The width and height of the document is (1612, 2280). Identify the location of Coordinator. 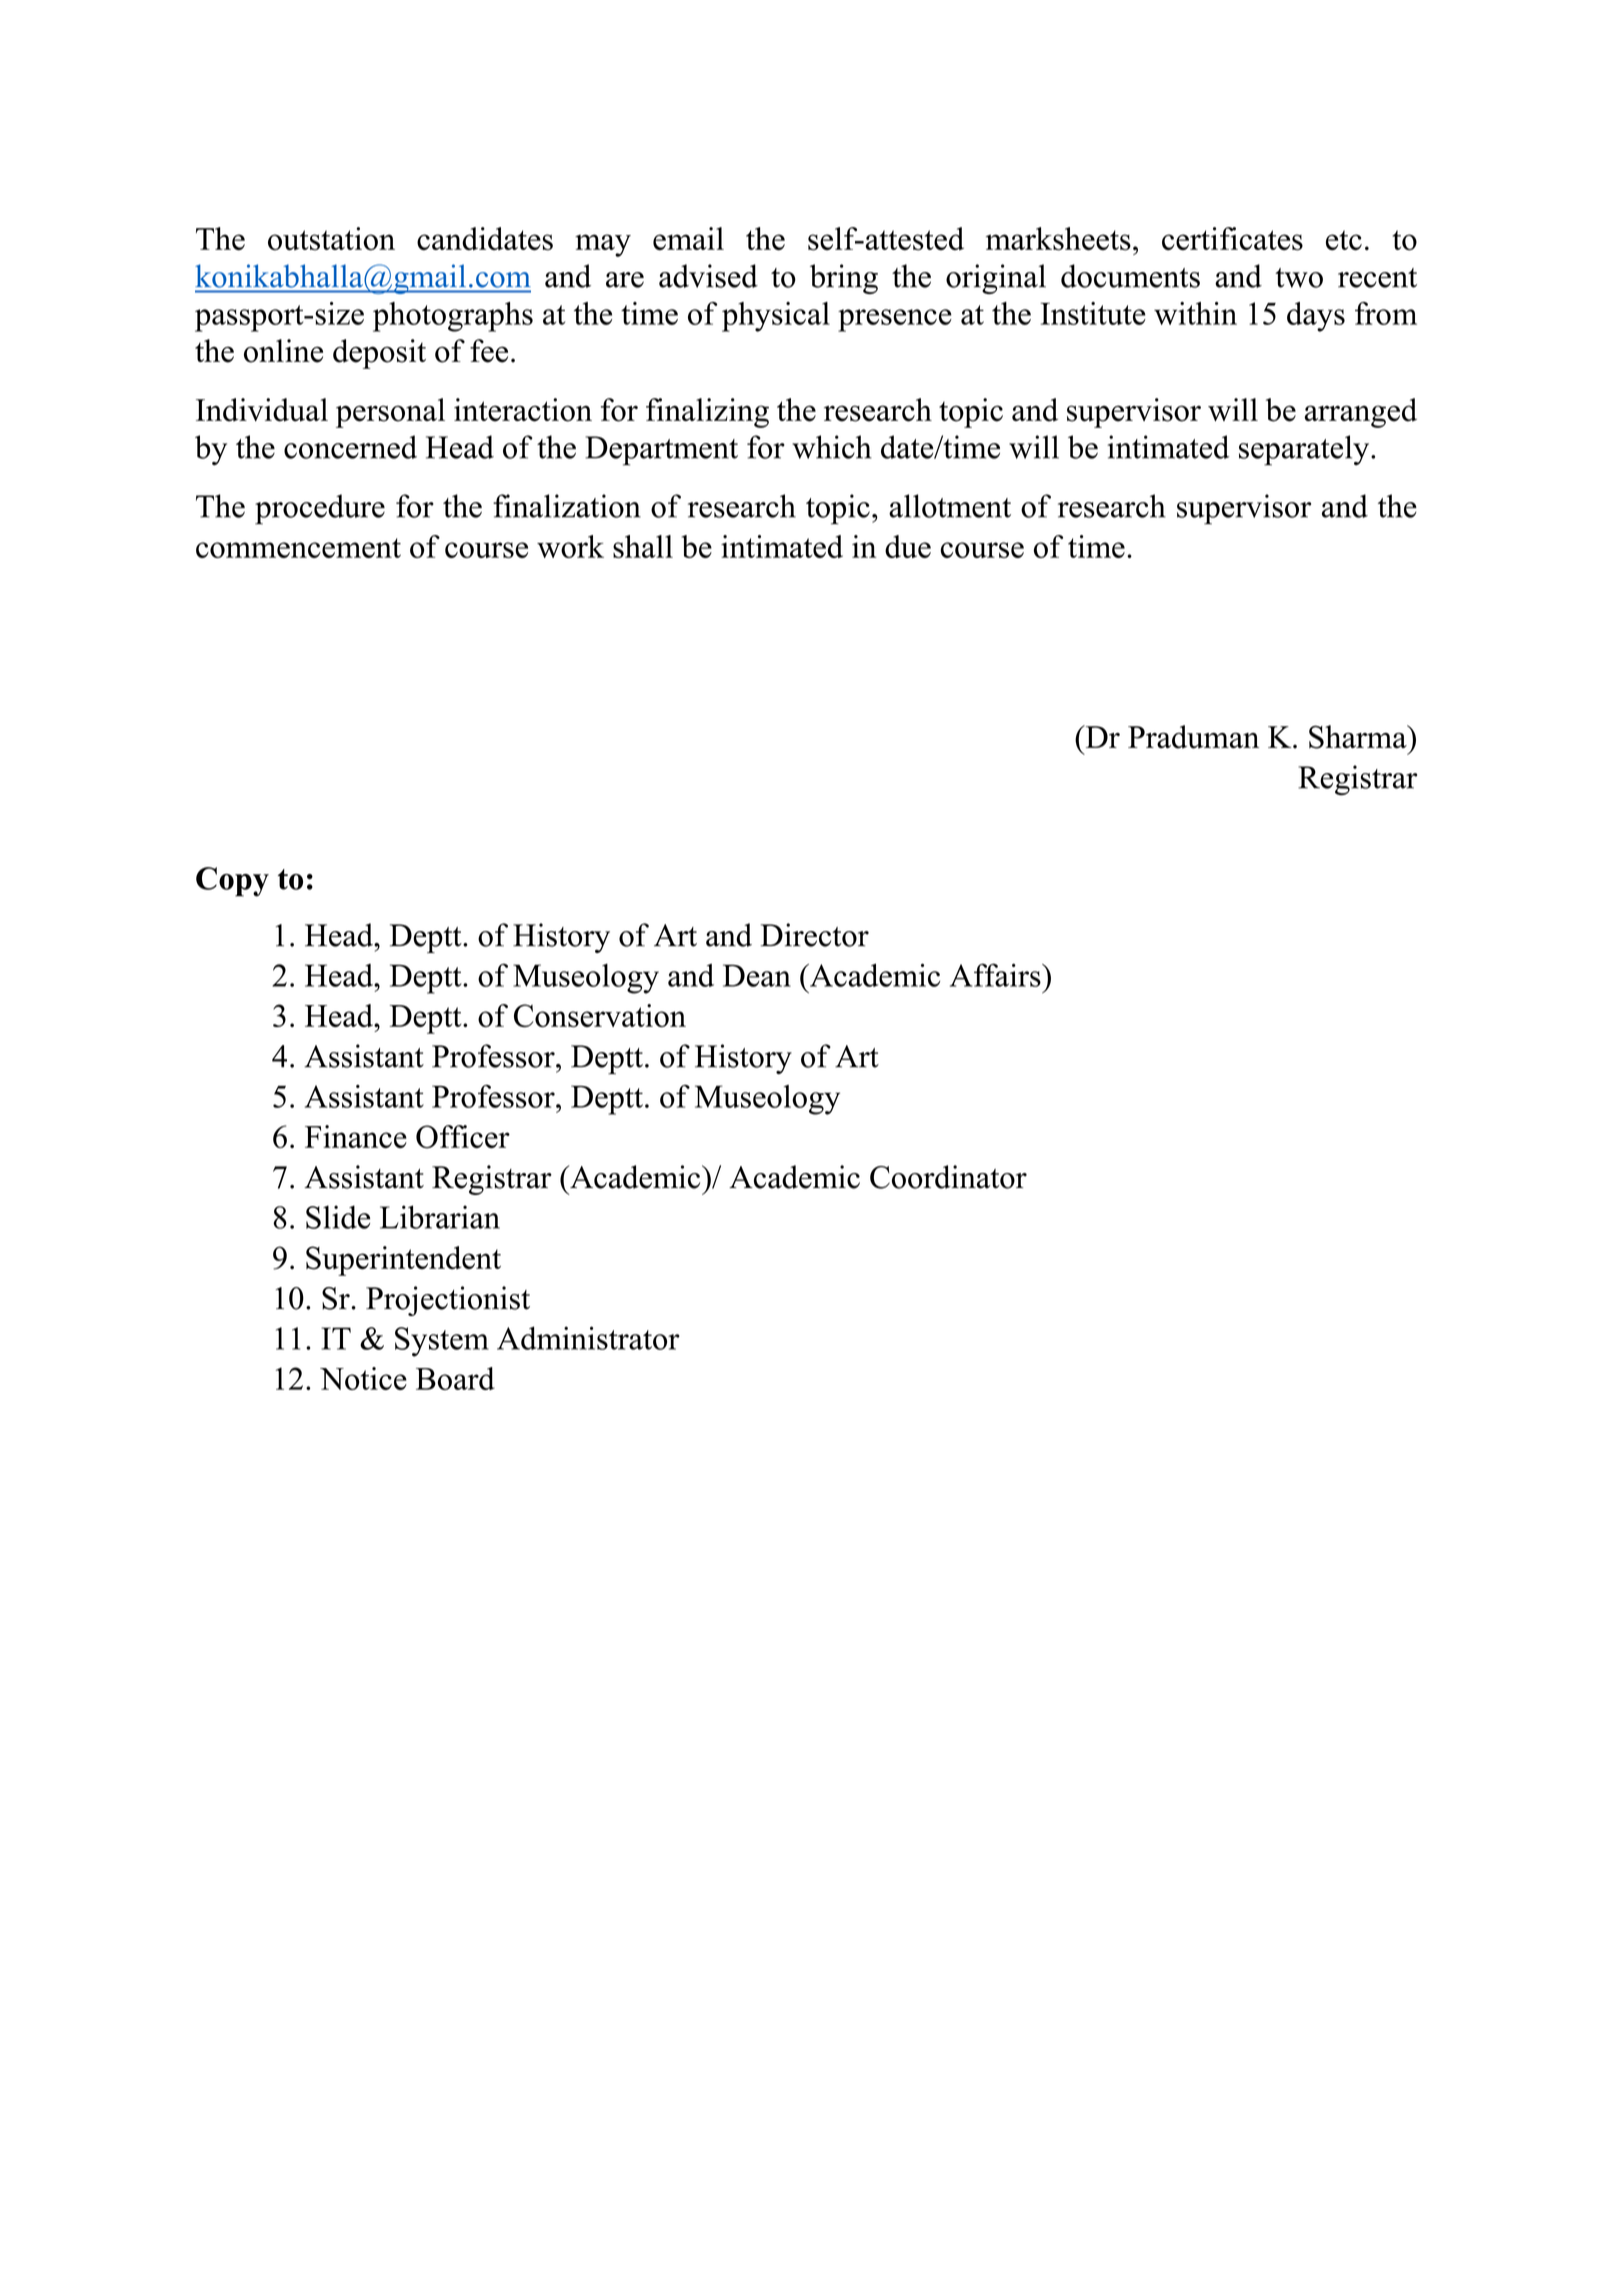
(948, 1177).
